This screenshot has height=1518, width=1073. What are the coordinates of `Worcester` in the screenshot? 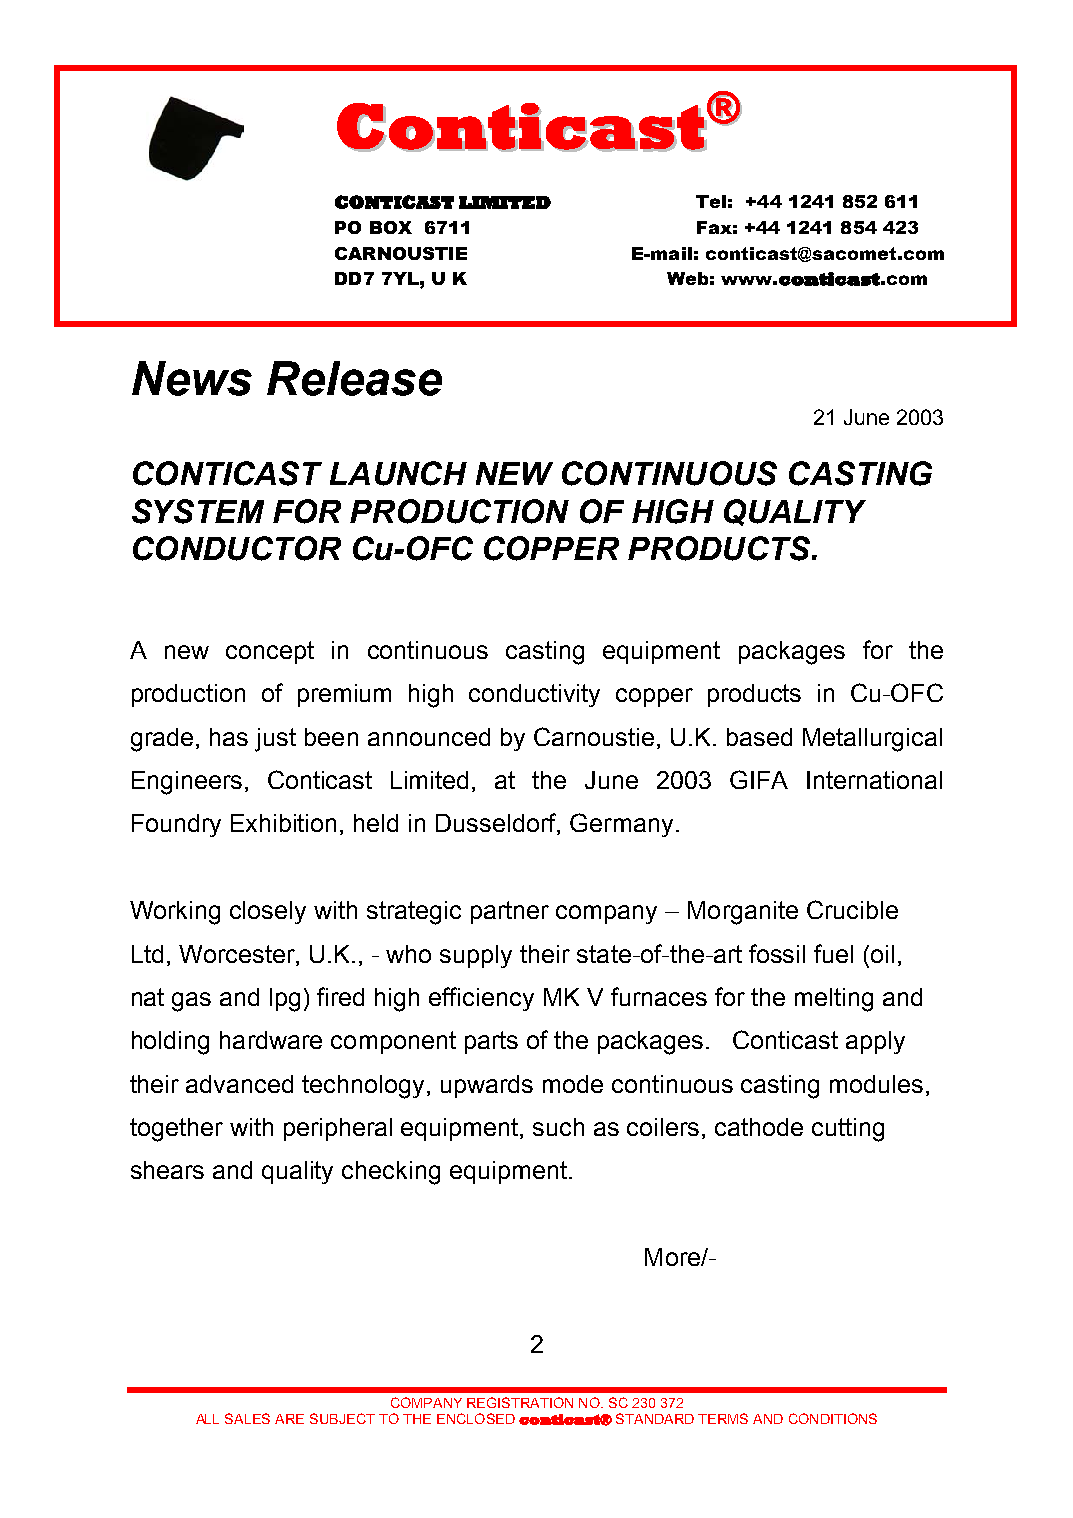 It's located at (238, 954).
